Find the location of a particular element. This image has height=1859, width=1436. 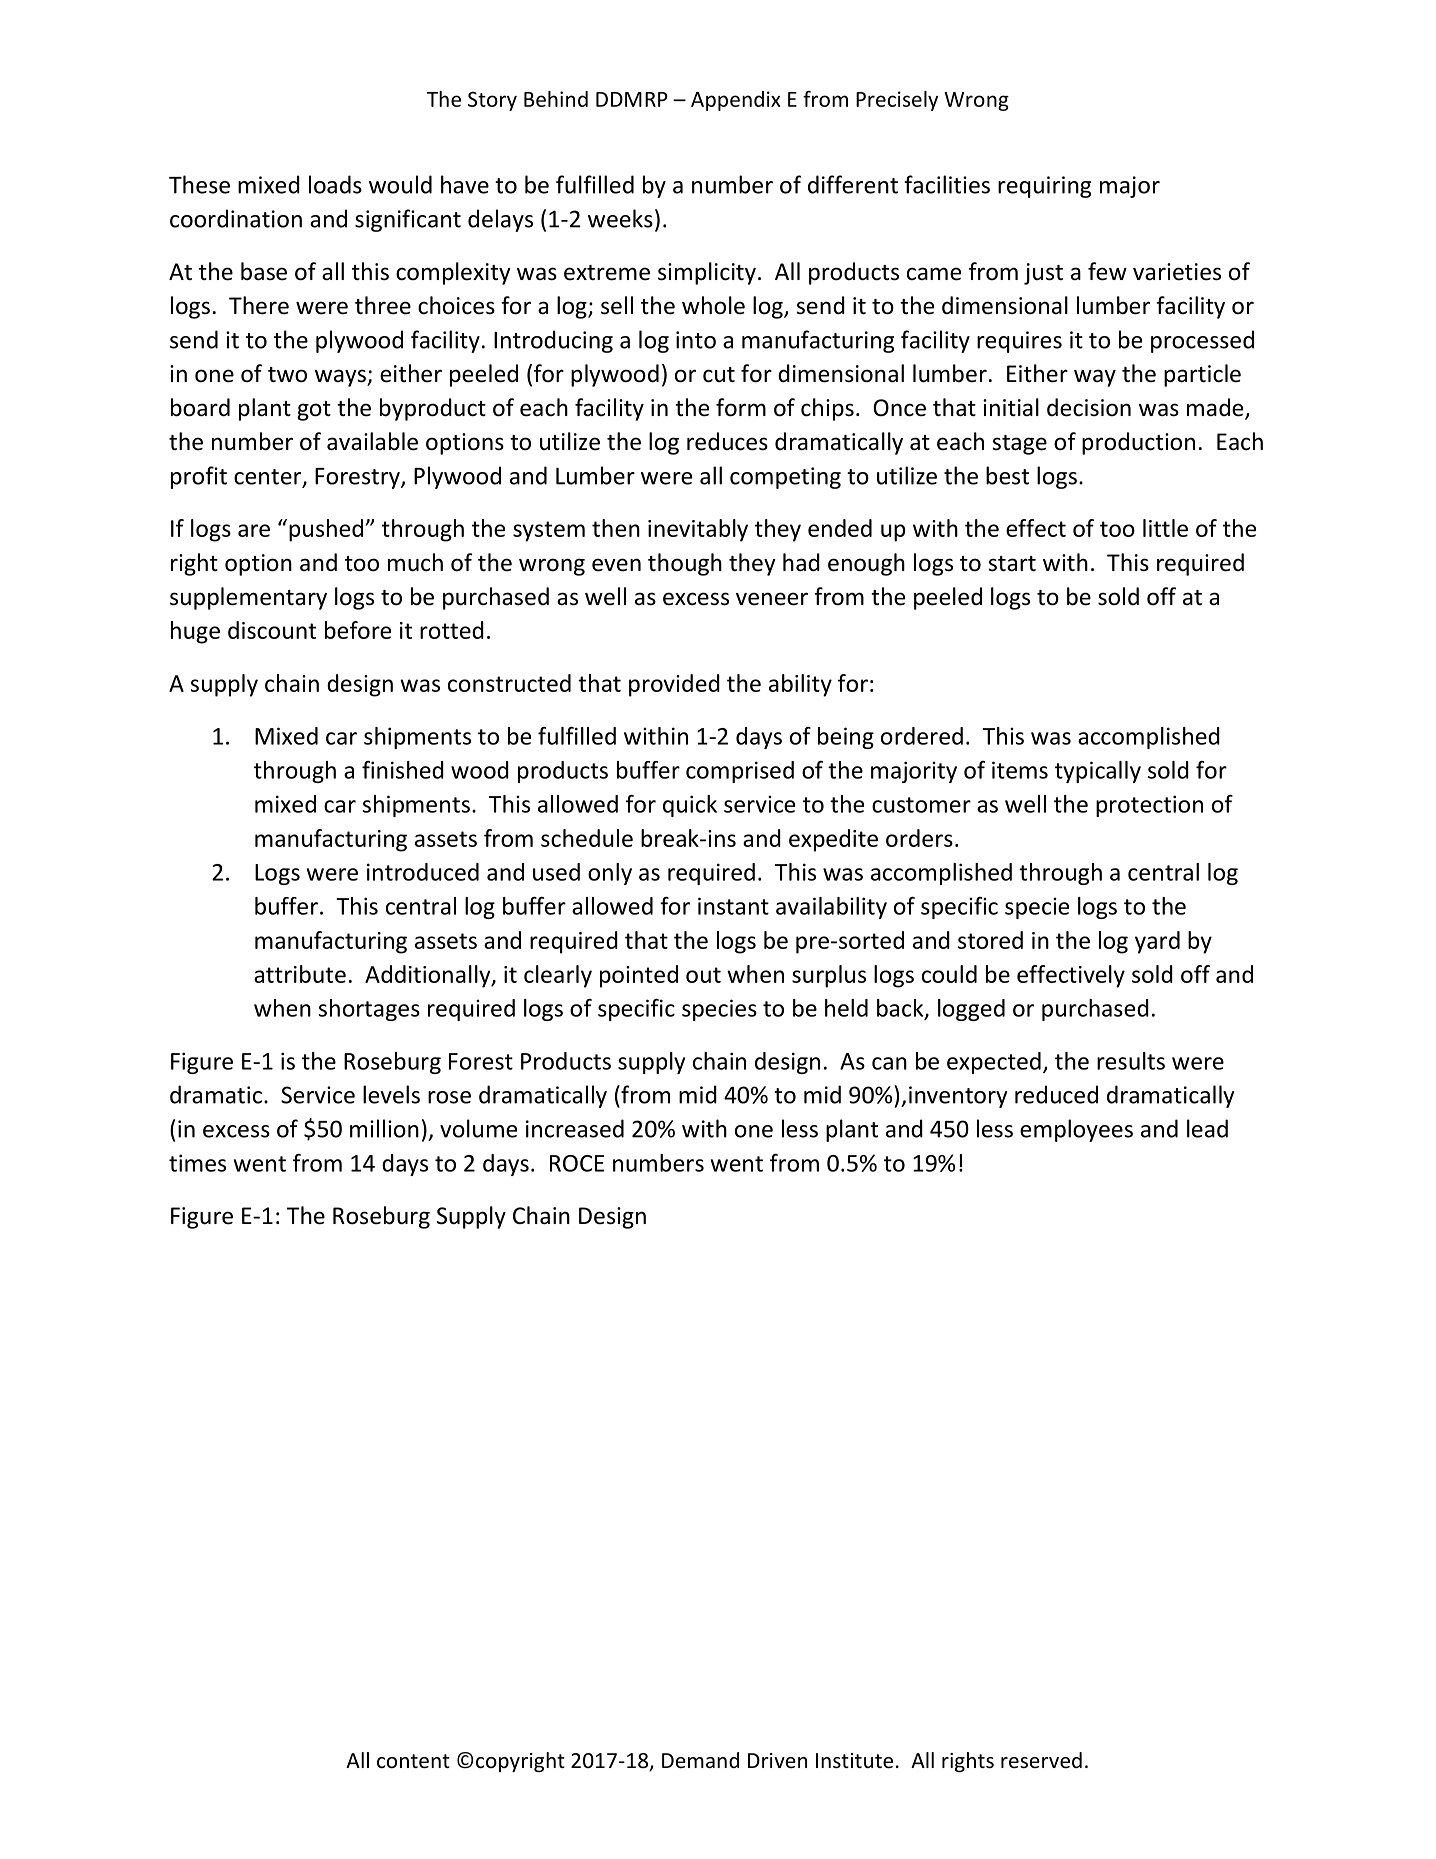

inevitably is located at coordinates (698, 530).
